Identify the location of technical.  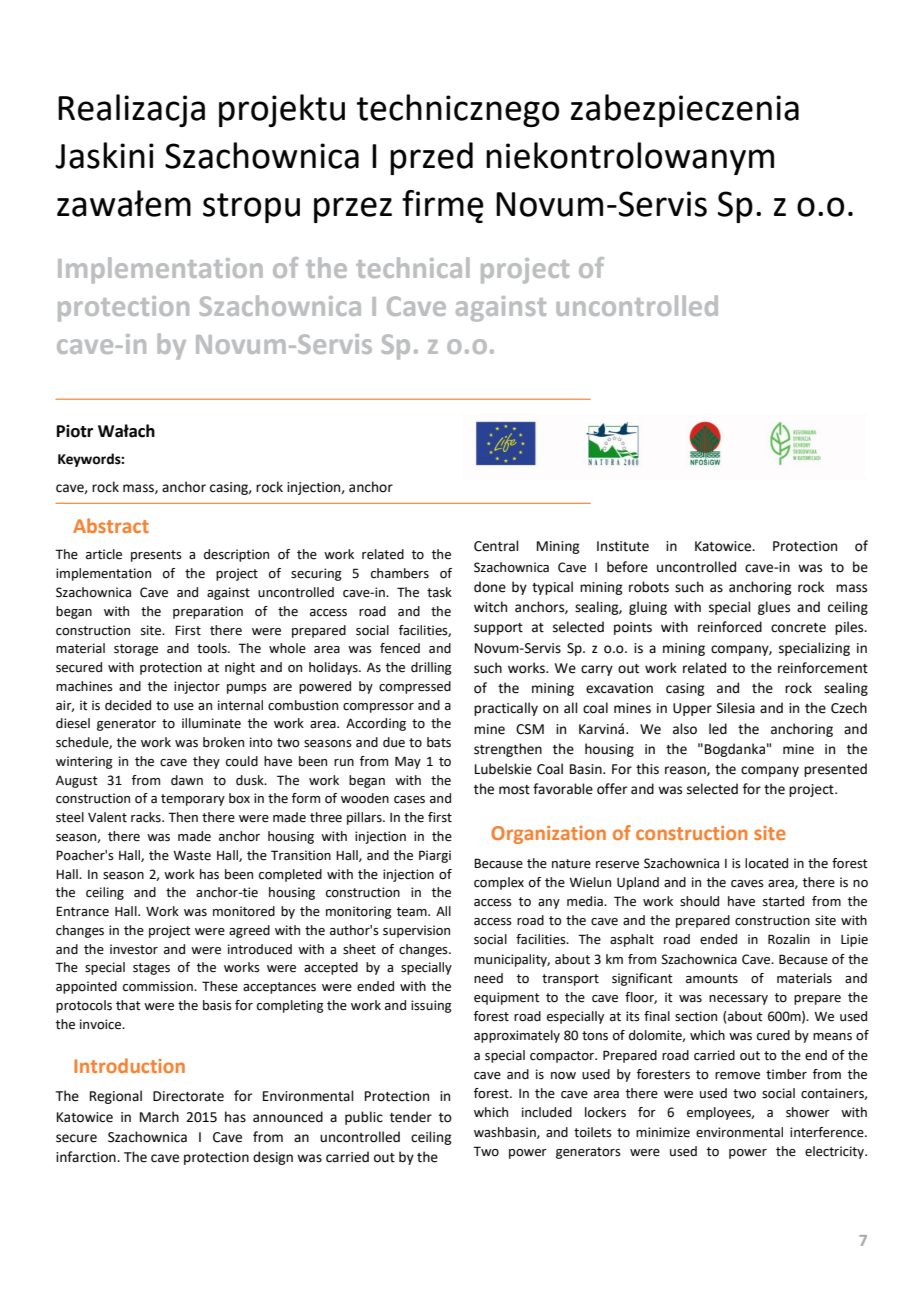
(413, 267).
